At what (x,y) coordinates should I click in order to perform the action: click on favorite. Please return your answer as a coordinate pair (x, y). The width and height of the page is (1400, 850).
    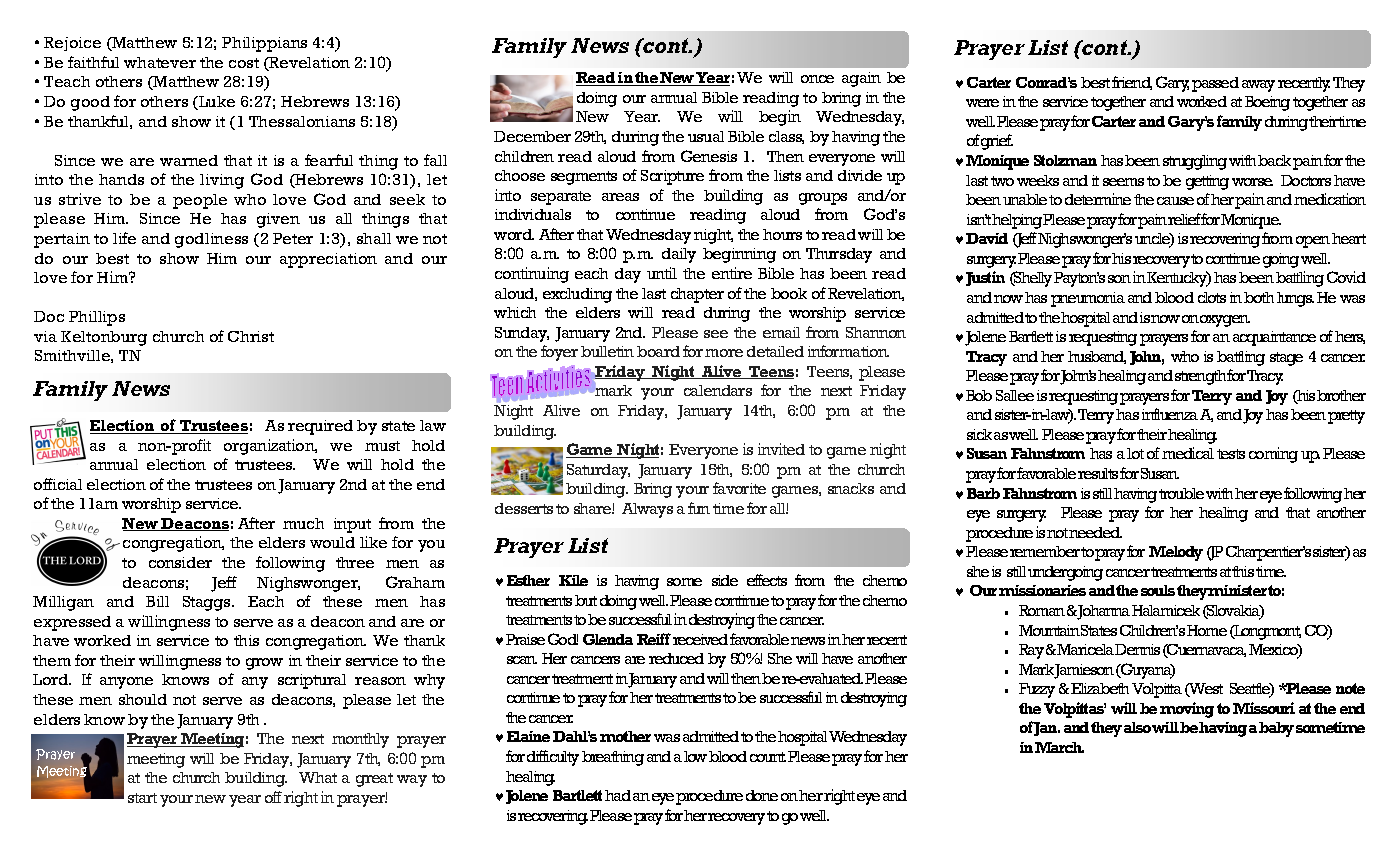
    Looking at the image, I should click on (739, 488).
